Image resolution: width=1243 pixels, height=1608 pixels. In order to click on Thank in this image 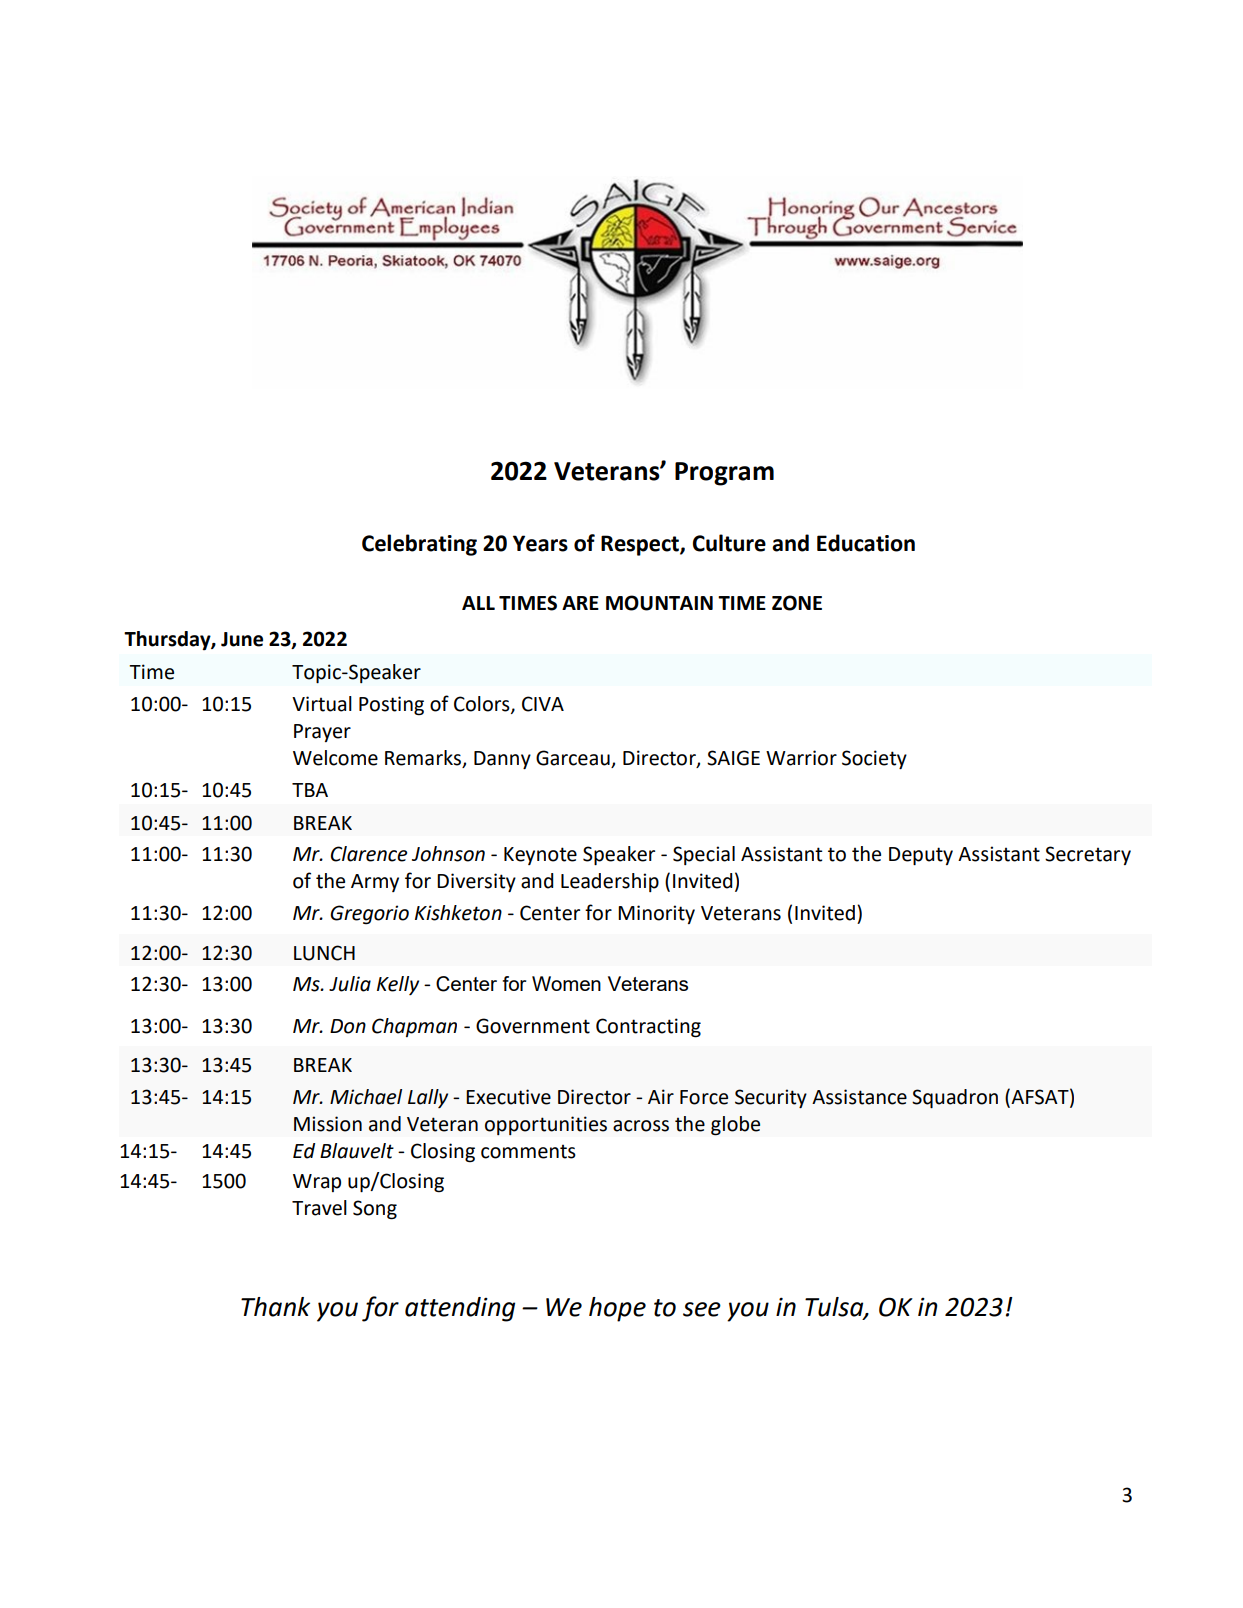, I will do `click(275, 1307)`.
